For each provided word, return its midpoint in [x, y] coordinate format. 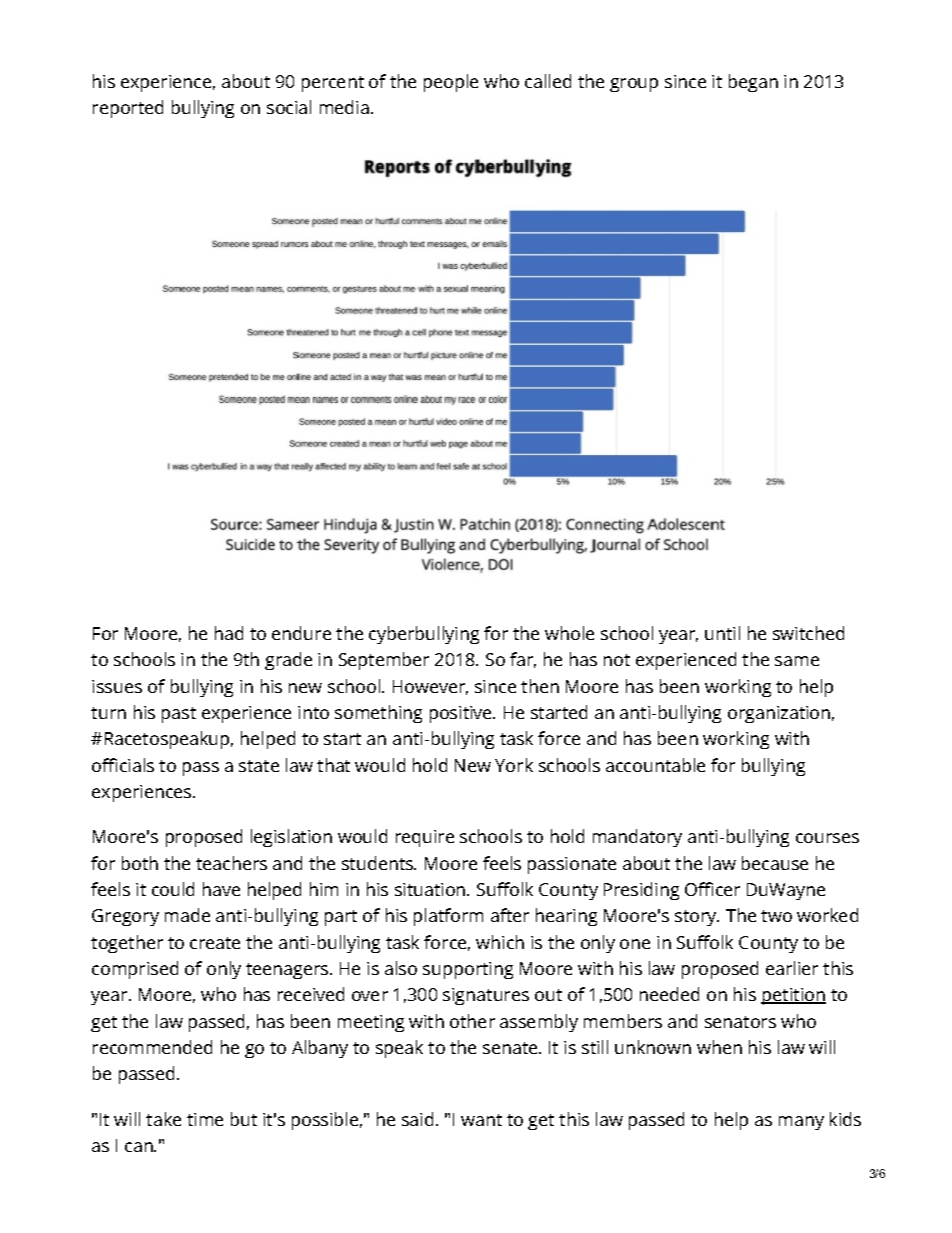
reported [128, 109]
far [523, 660]
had [229, 633]
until [722, 633]
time [205, 1119]
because [775, 863]
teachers [231, 863]
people [451, 83]
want [481, 1120]
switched [808, 633]
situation [430, 889]
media [344, 107]
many [801, 1123]
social [289, 107]
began [753, 83]
